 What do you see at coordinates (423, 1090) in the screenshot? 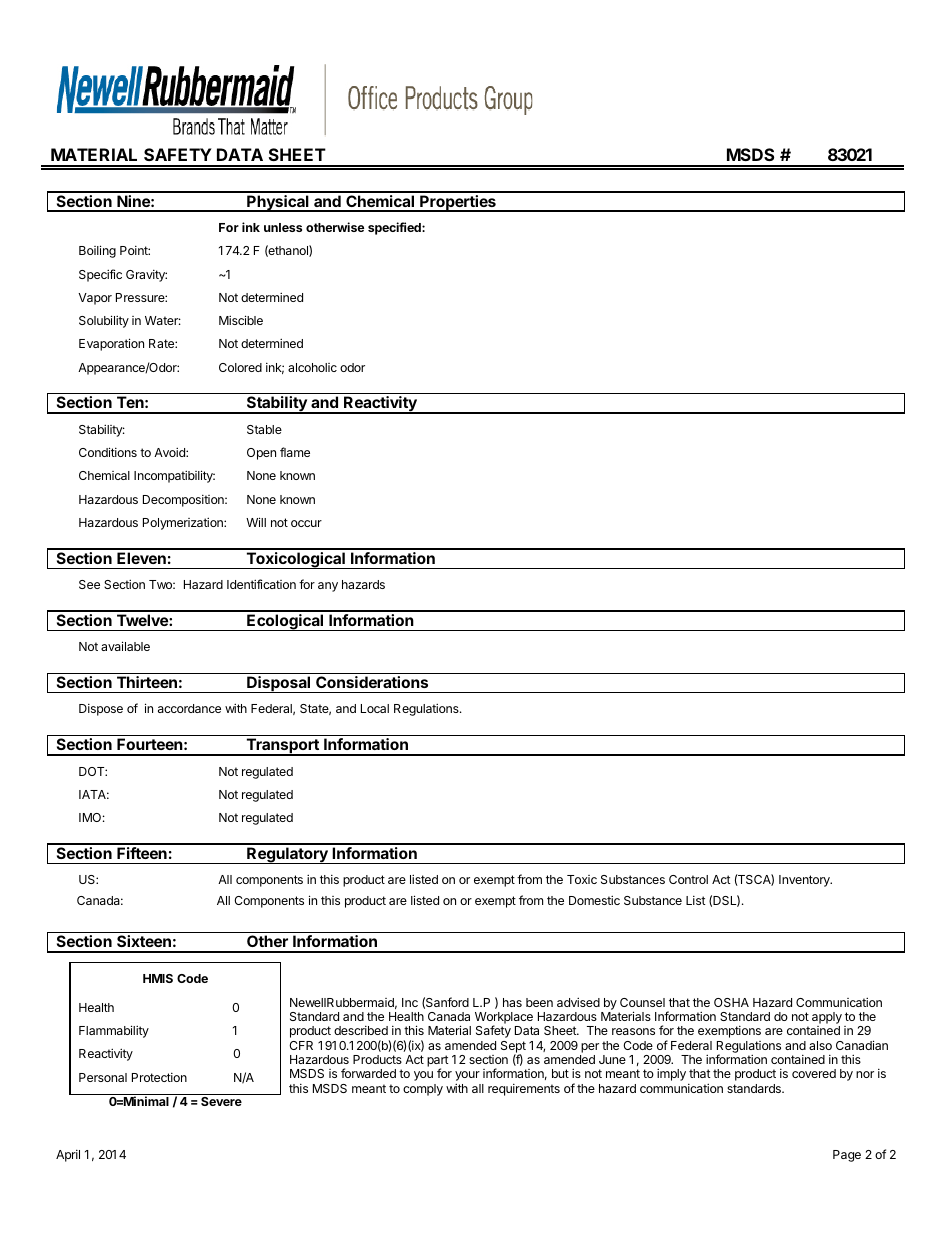
I see `comply` at bounding box center [423, 1090].
